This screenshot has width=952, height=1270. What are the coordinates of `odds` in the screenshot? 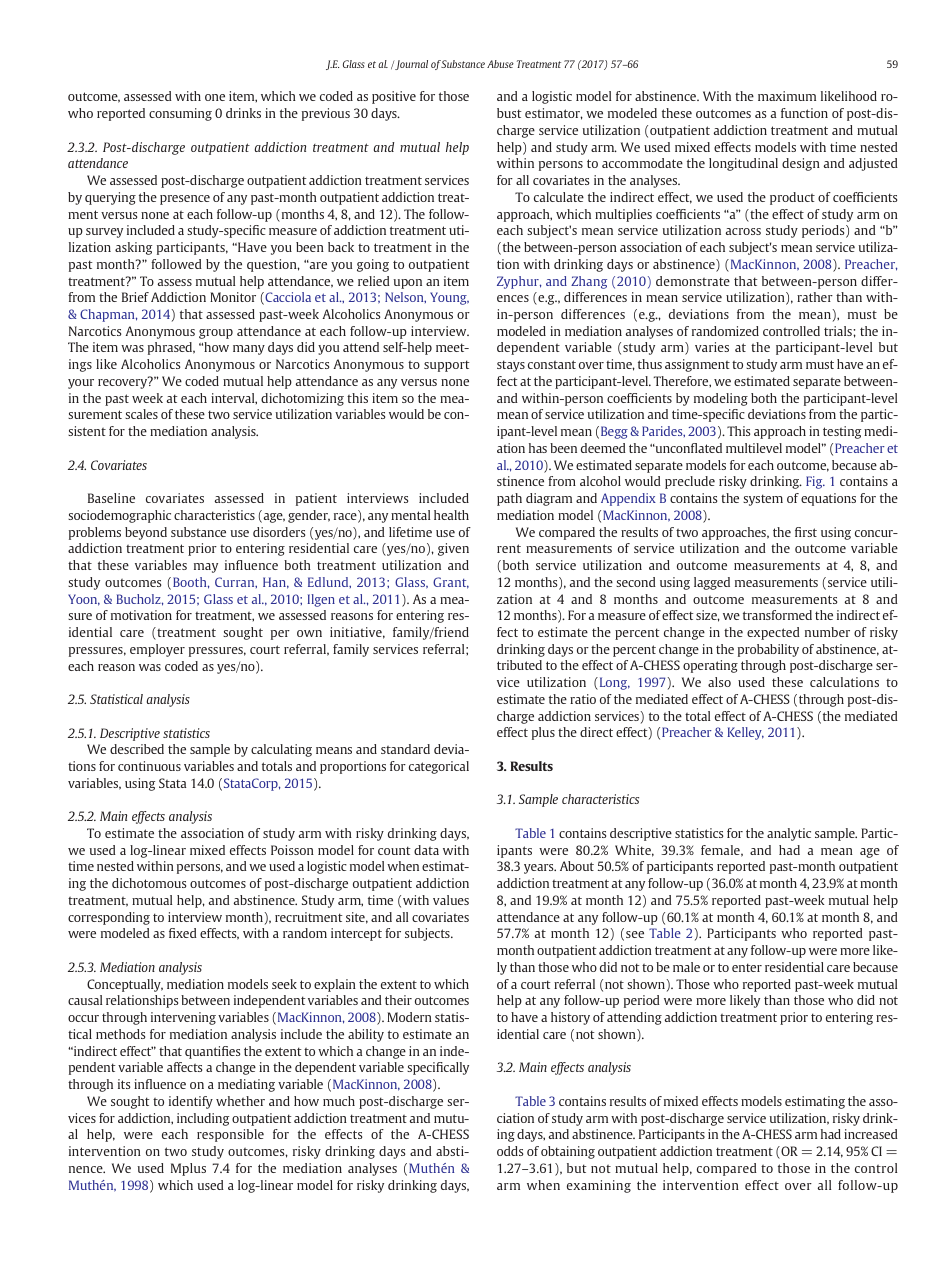 It's located at (510, 1151).
